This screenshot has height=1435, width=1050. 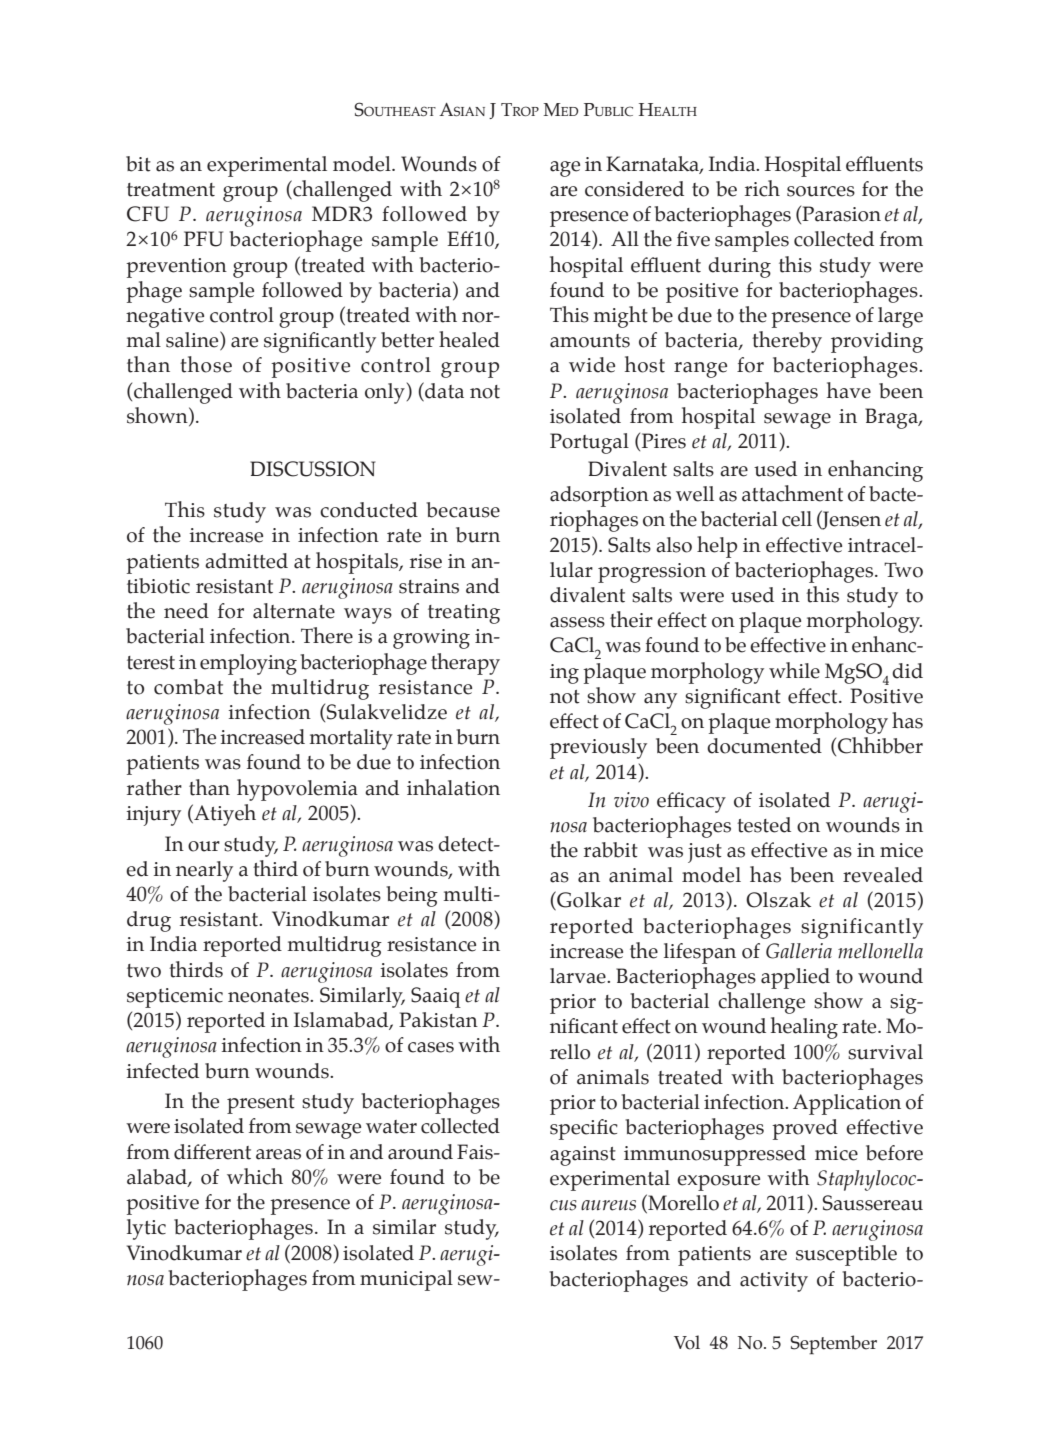 What do you see at coordinates (833, 1345) in the screenshot?
I see `September` at bounding box center [833, 1345].
